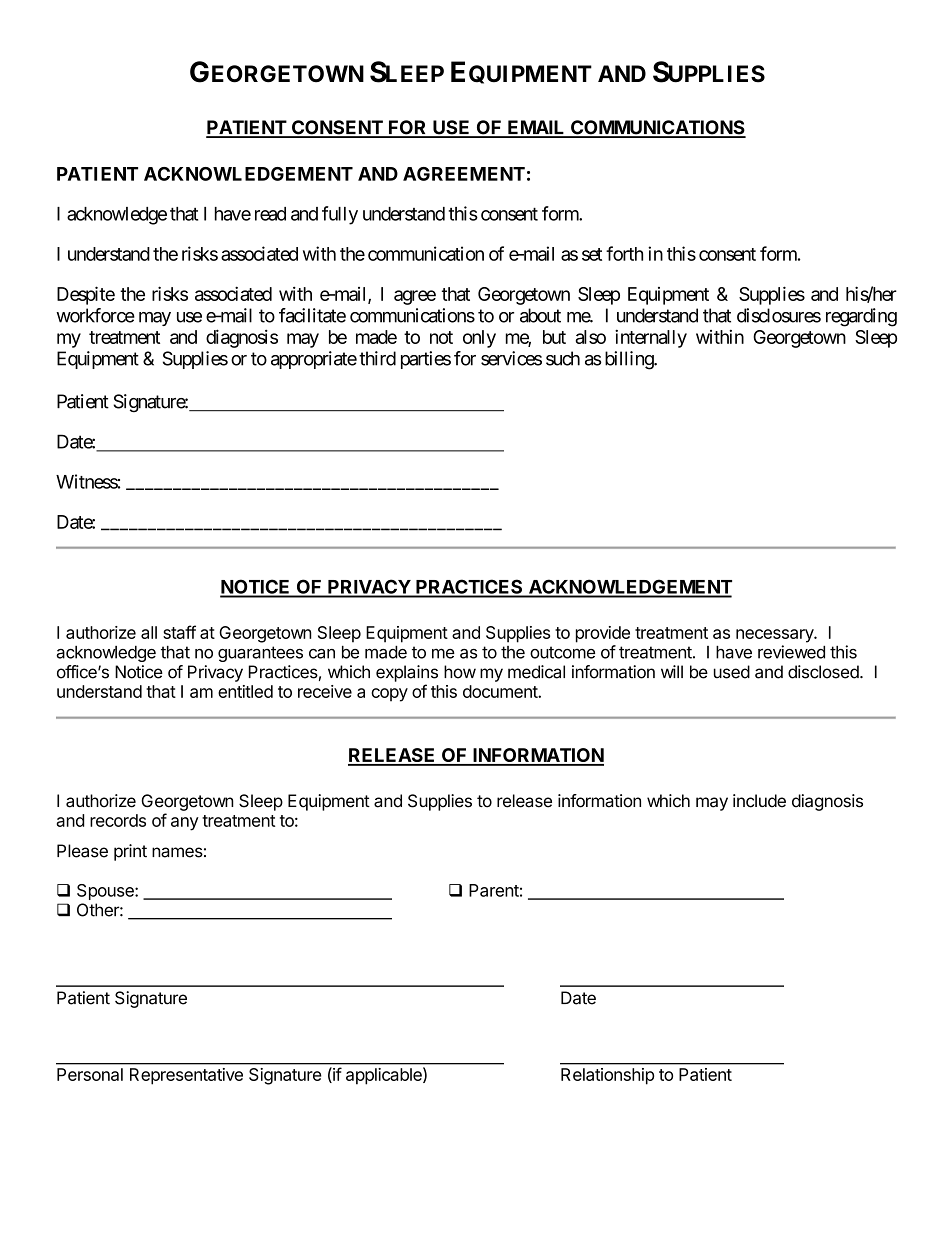 Image resolution: width=952 pixels, height=1233 pixels. Describe the element at coordinates (186, 1076) in the screenshot. I see `Representative` at that location.
